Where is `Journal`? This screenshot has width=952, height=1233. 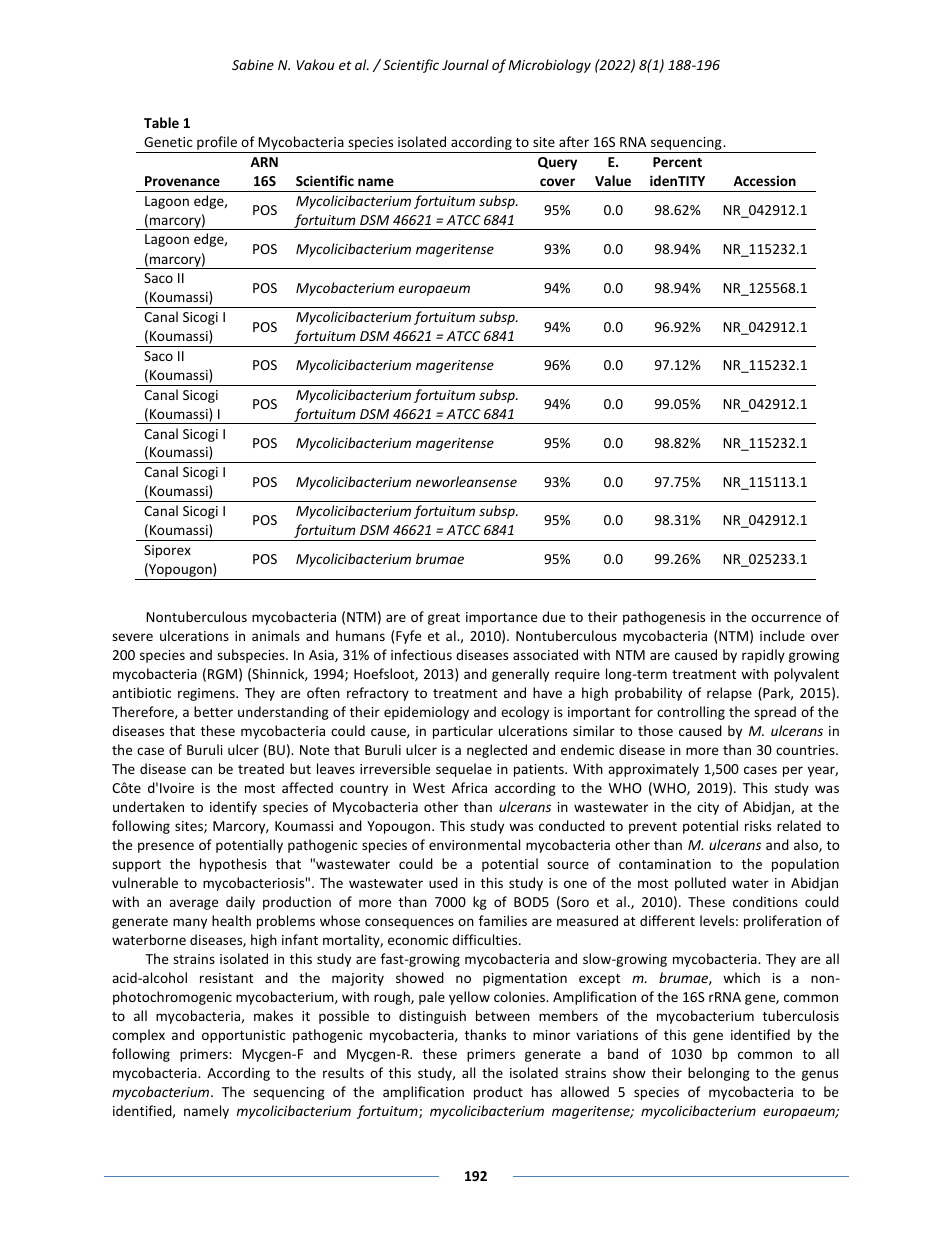 Journal is located at coordinates (465, 64).
